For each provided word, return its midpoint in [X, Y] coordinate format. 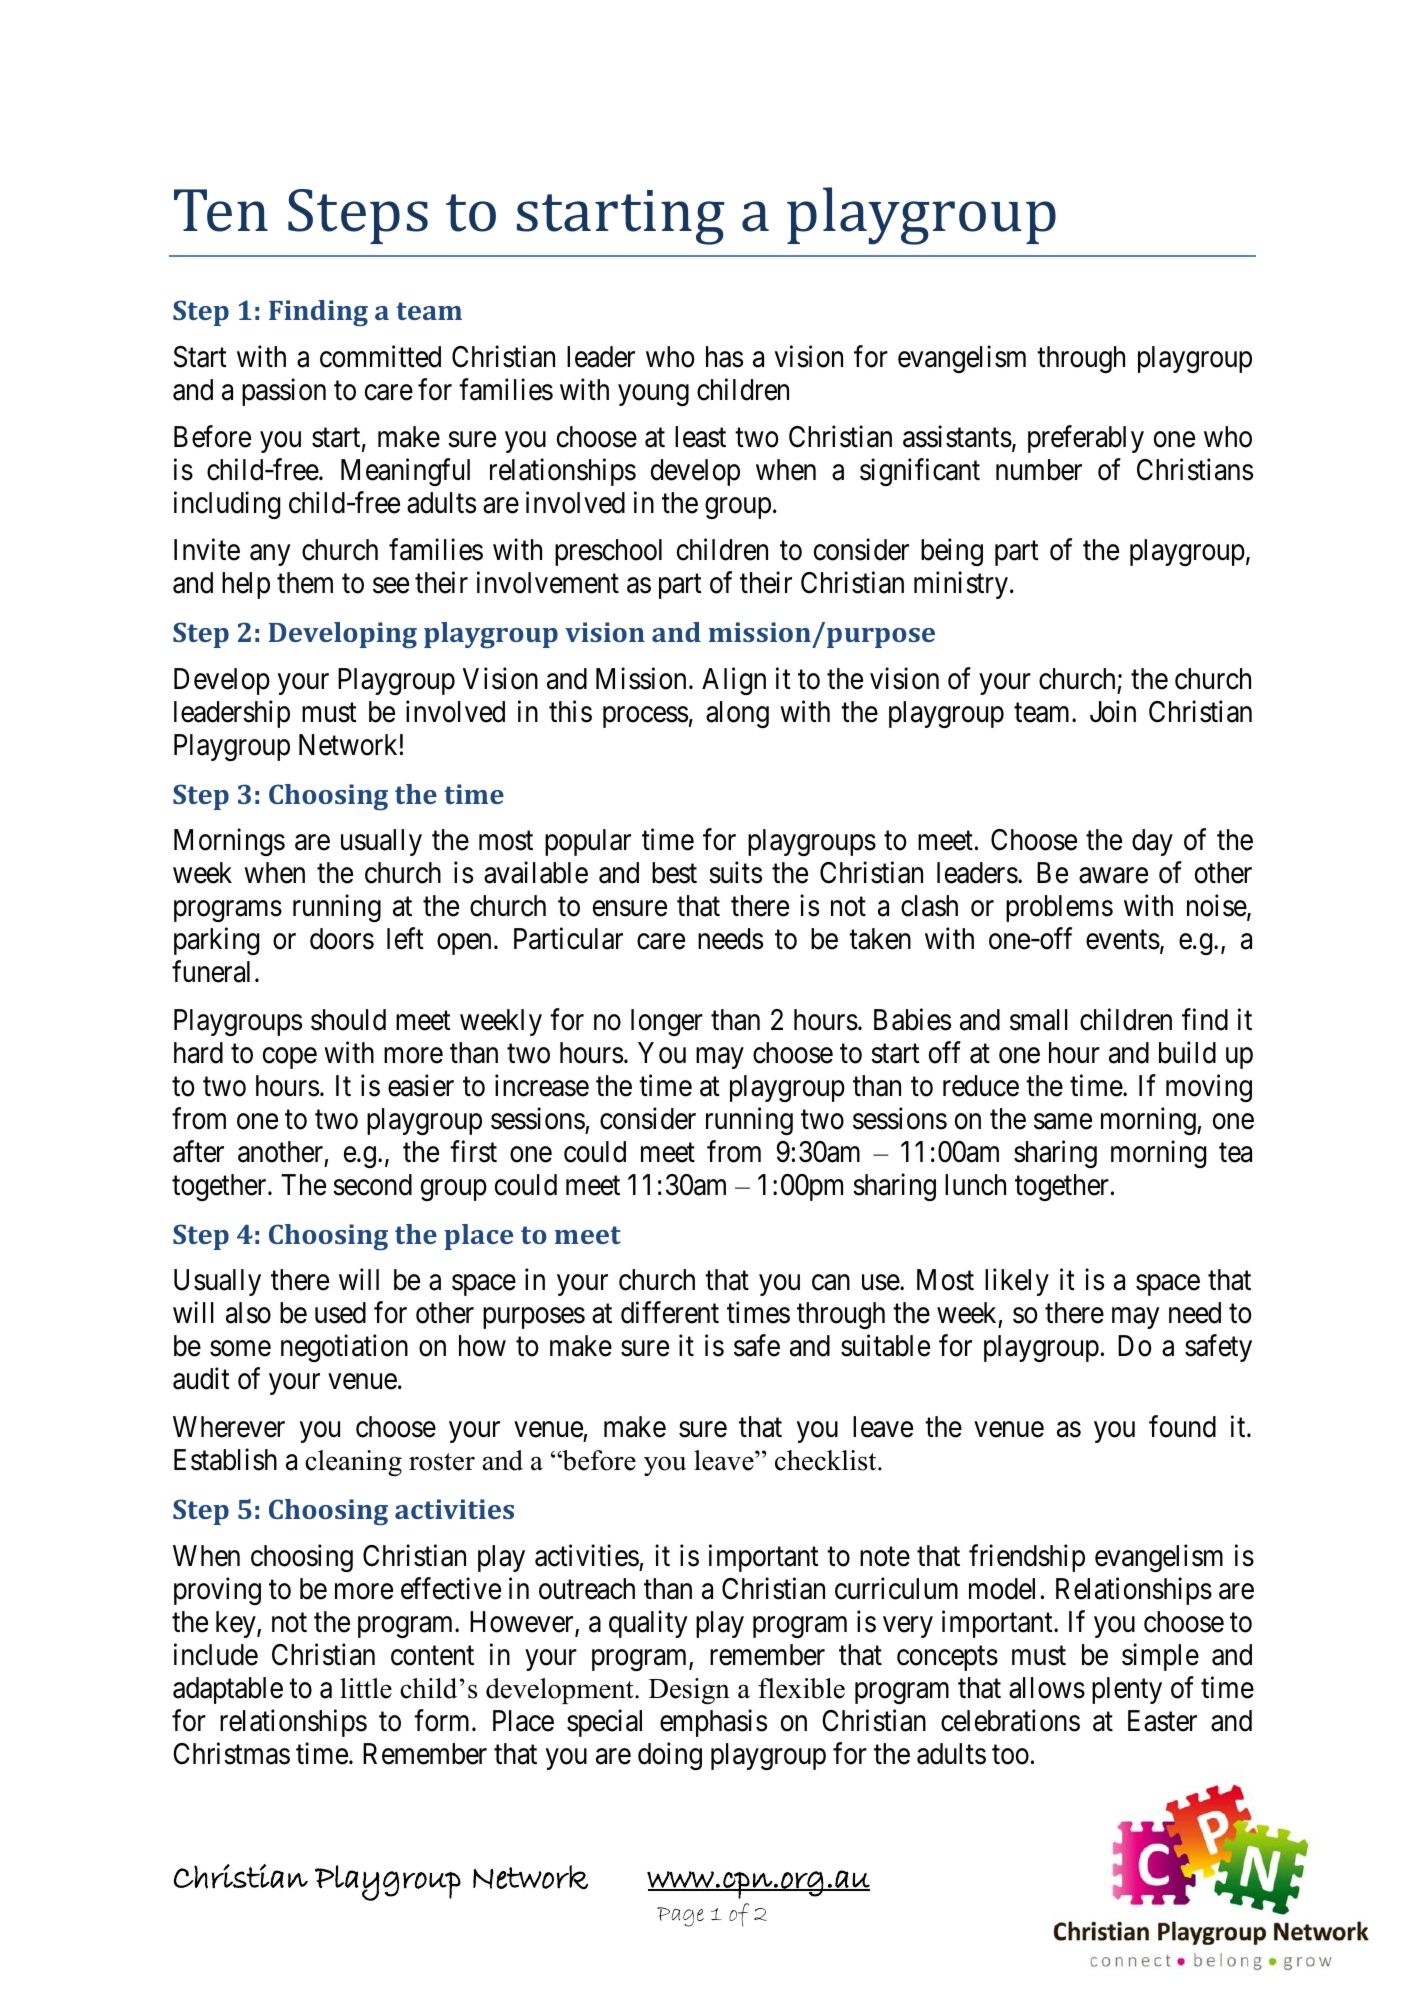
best [674, 873]
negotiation [344, 1348]
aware [1113, 876]
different [670, 1313]
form [443, 1720]
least [700, 437]
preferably [1086, 439]
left [405, 939]
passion [284, 392]
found [1182, 1426]
